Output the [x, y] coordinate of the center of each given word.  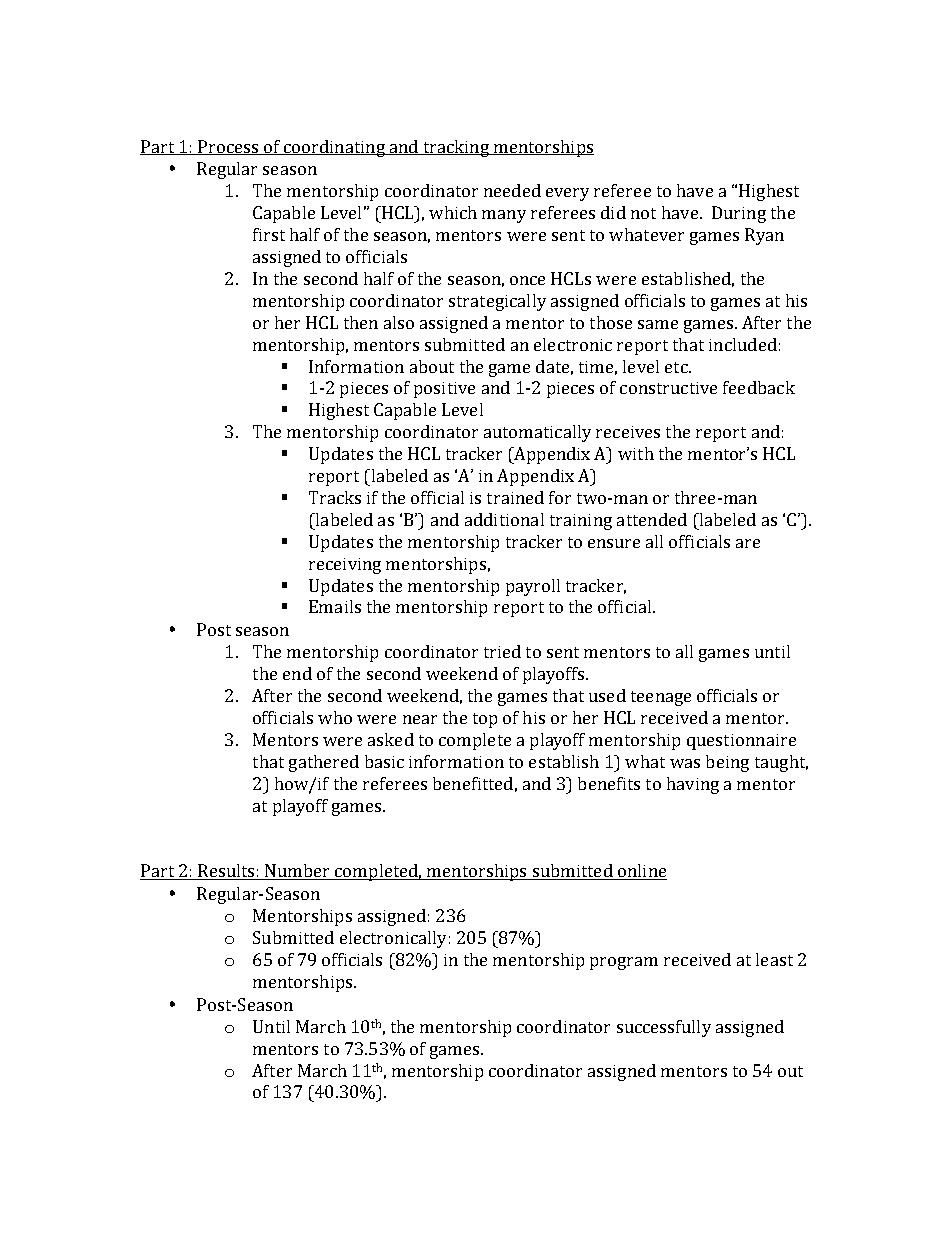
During [739, 214]
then [361, 322]
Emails [335, 606]
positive [444, 390]
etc [677, 367]
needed [512, 190]
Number [298, 872]
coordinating [334, 148]
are [748, 543]
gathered [324, 763]
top [485, 720]
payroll [533, 587]
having [693, 785]
